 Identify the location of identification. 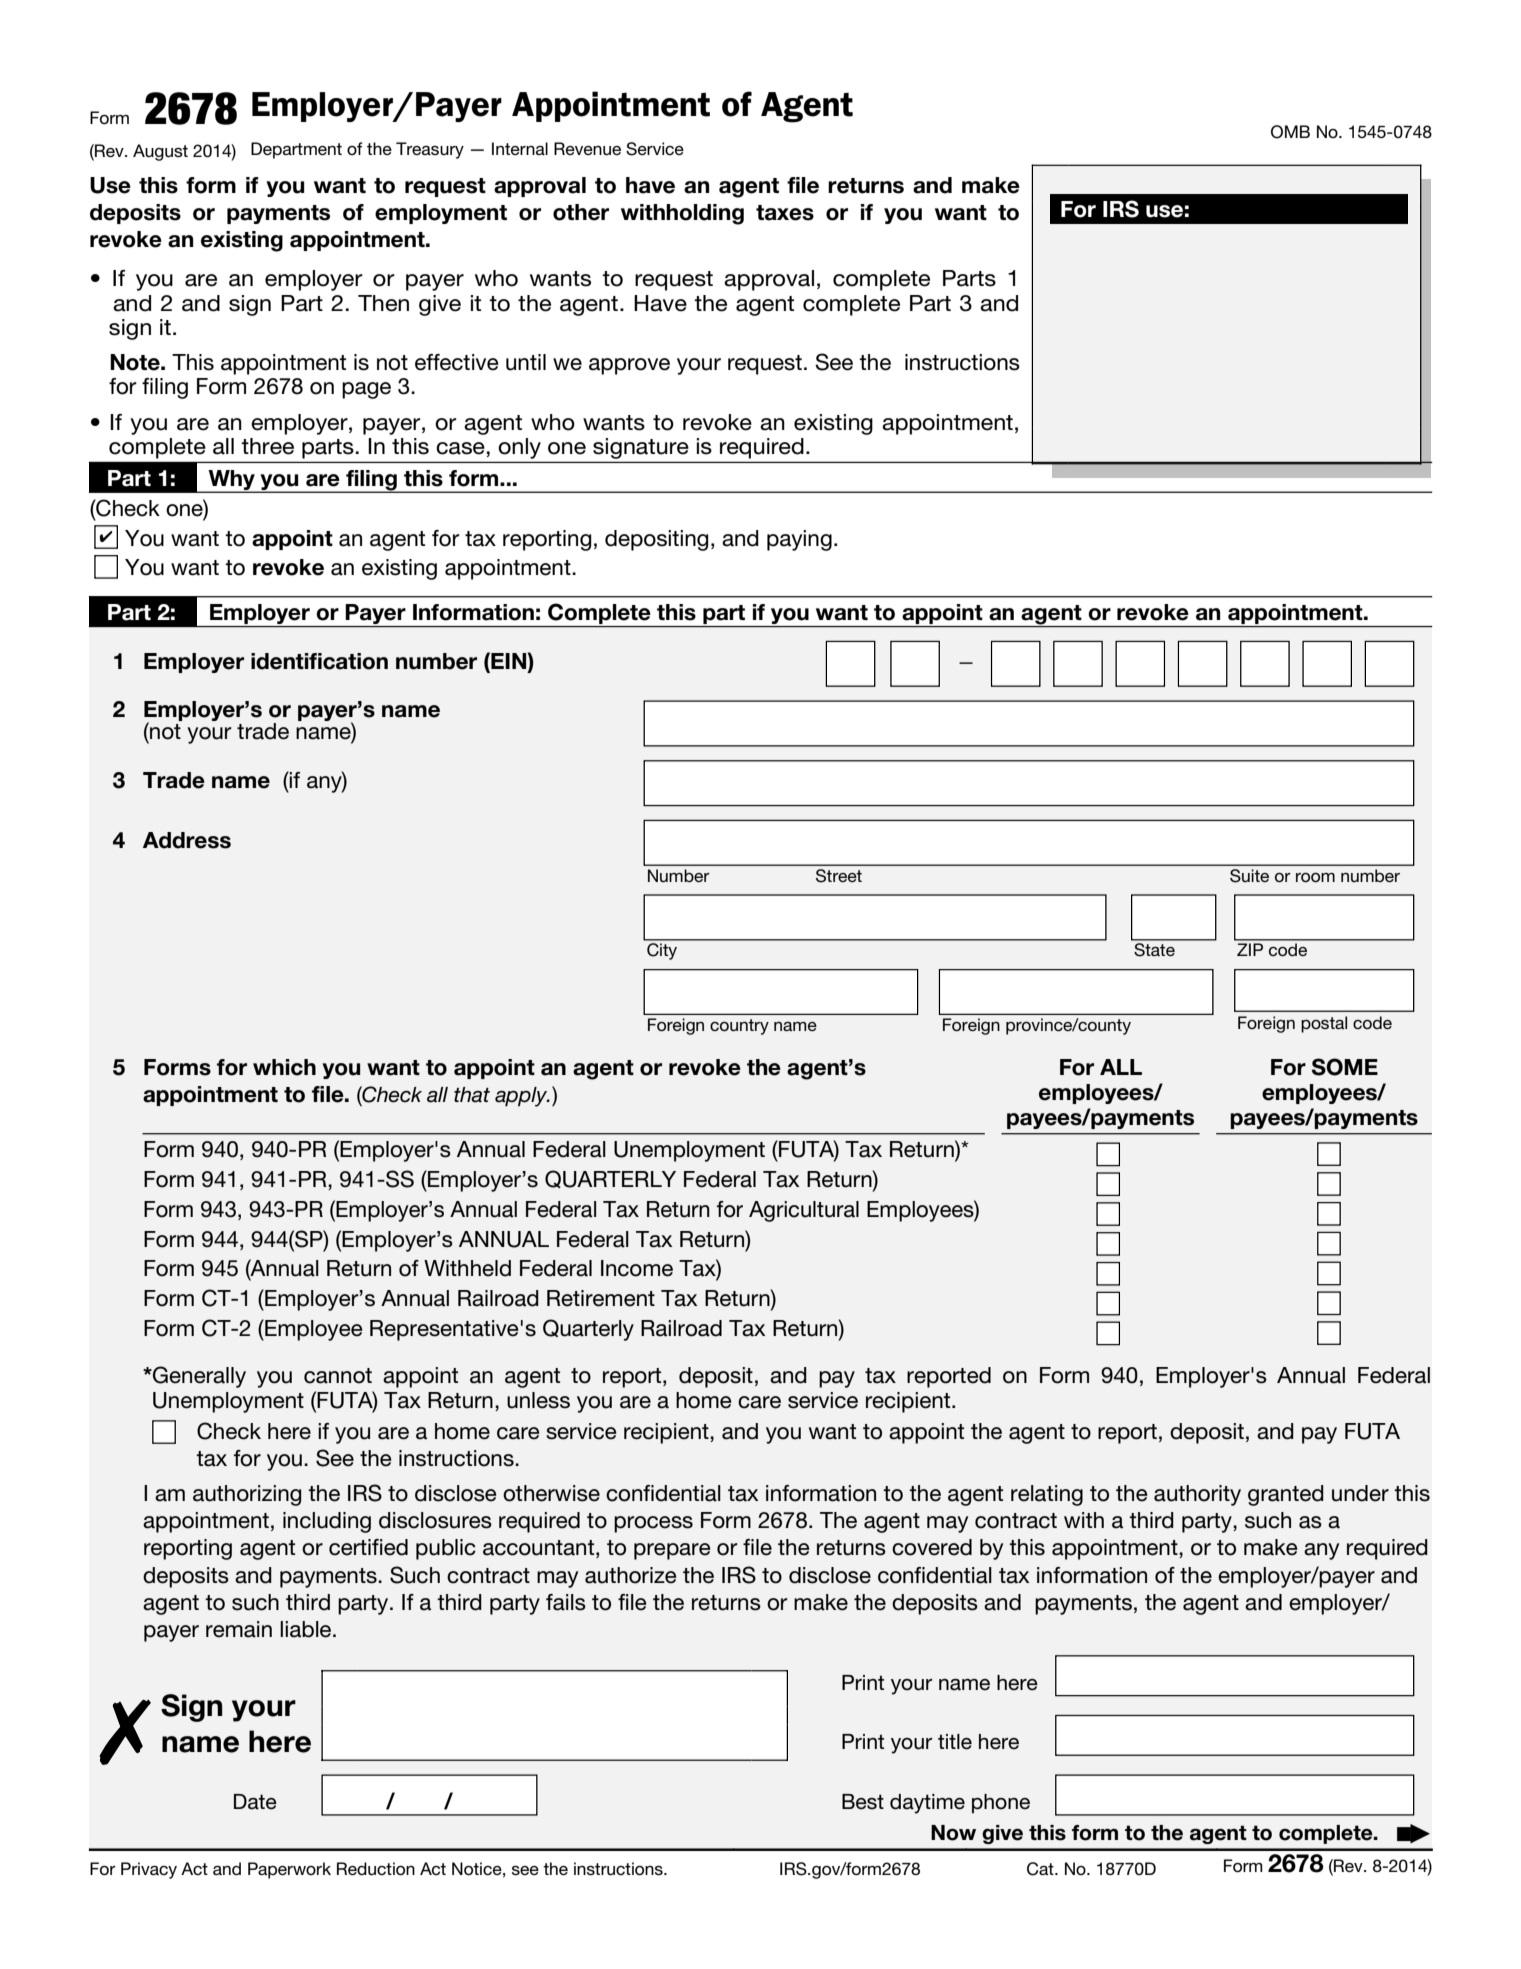
(319, 661).
